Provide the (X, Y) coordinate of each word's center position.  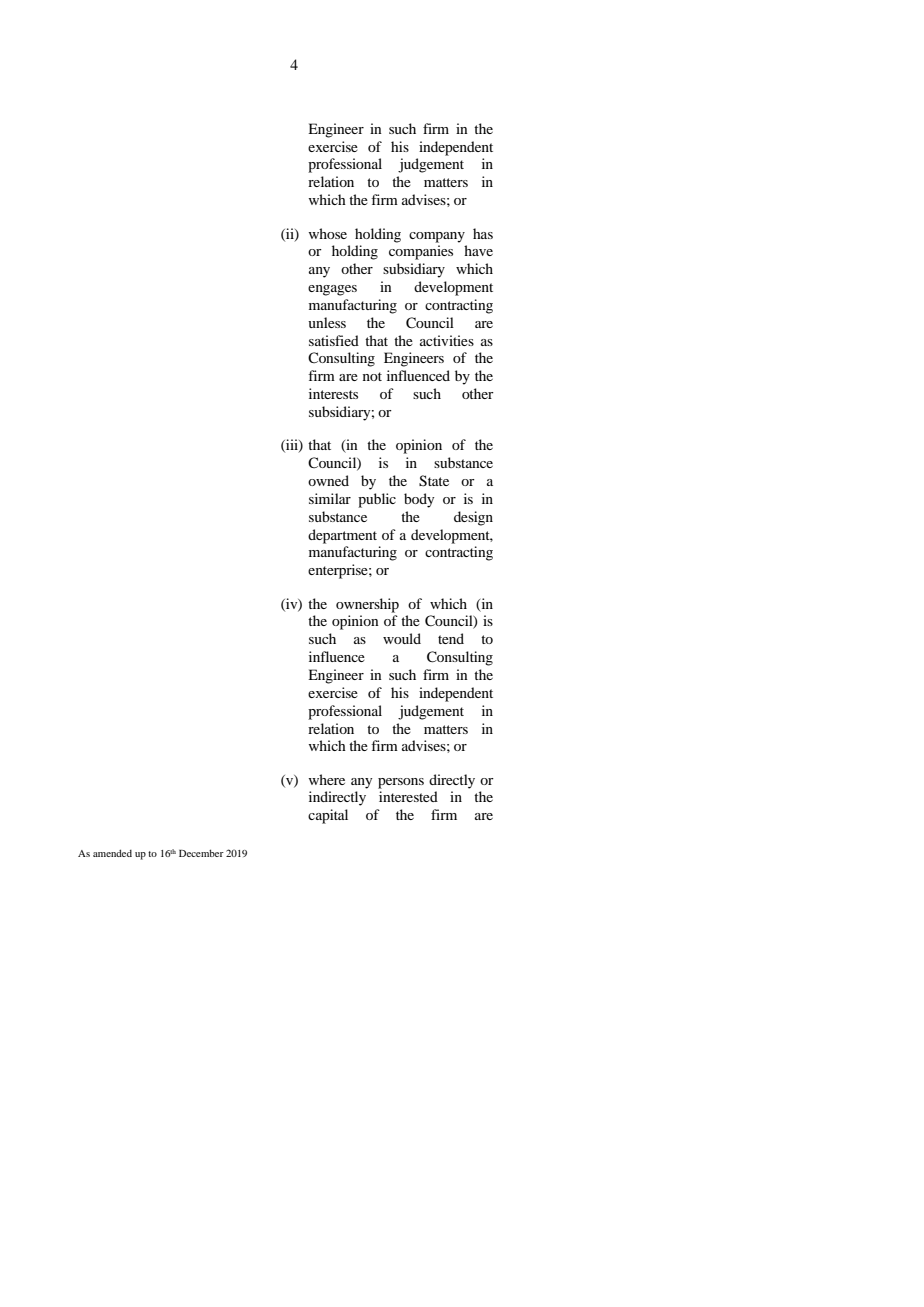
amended (112, 853)
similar (330, 498)
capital (328, 816)
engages (332, 290)
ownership (367, 605)
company (437, 237)
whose (328, 233)
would (402, 638)
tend (451, 638)
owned (328, 480)
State (434, 481)
